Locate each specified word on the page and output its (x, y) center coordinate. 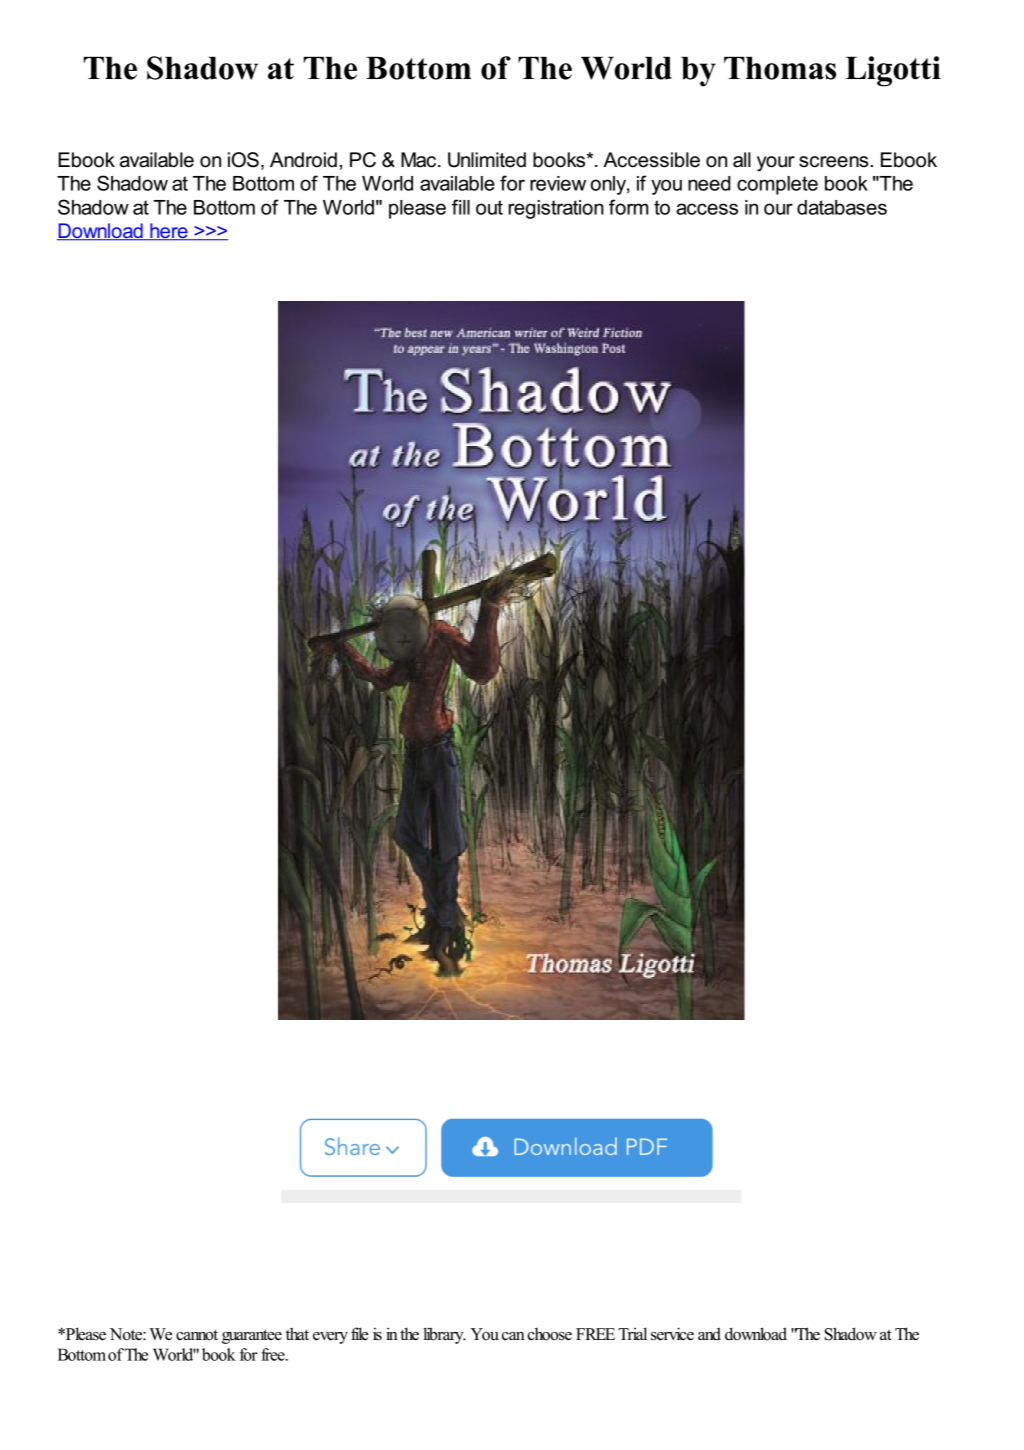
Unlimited (487, 160)
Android (303, 160)
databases (842, 207)
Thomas (780, 68)
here (169, 232)
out (489, 207)
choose (549, 1334)
